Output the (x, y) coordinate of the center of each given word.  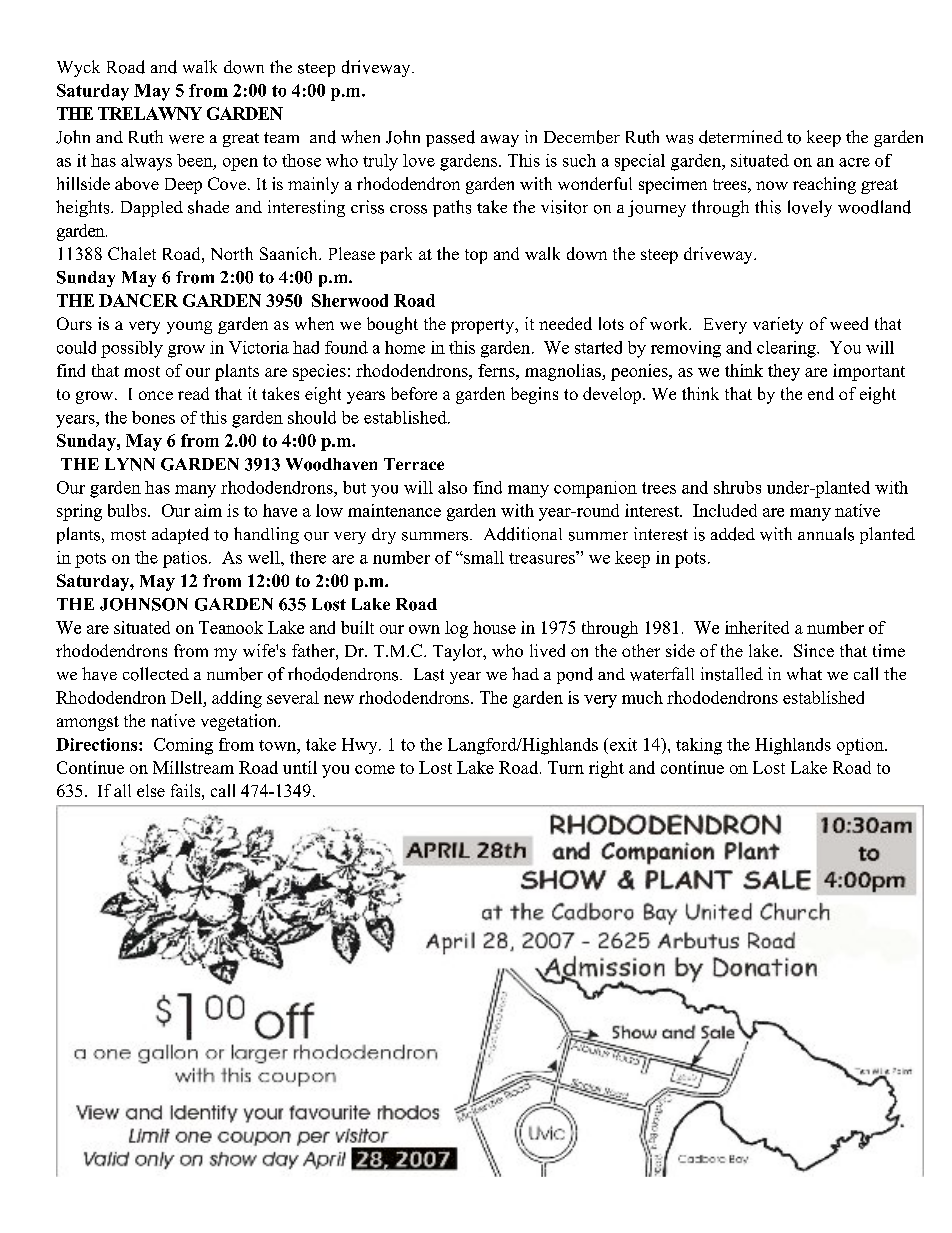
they (784, 372)
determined (741, 137)
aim (208, 510)
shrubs (737, 487)
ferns (497, 370)
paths (452, 208)
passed (450, 138)
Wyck (78, 68)
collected (156, 674)
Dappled (152, 209)
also (452, 487)
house (494, 627)
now (772, 185)
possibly (132, 349)
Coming (183, 746)
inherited (757, 627)
